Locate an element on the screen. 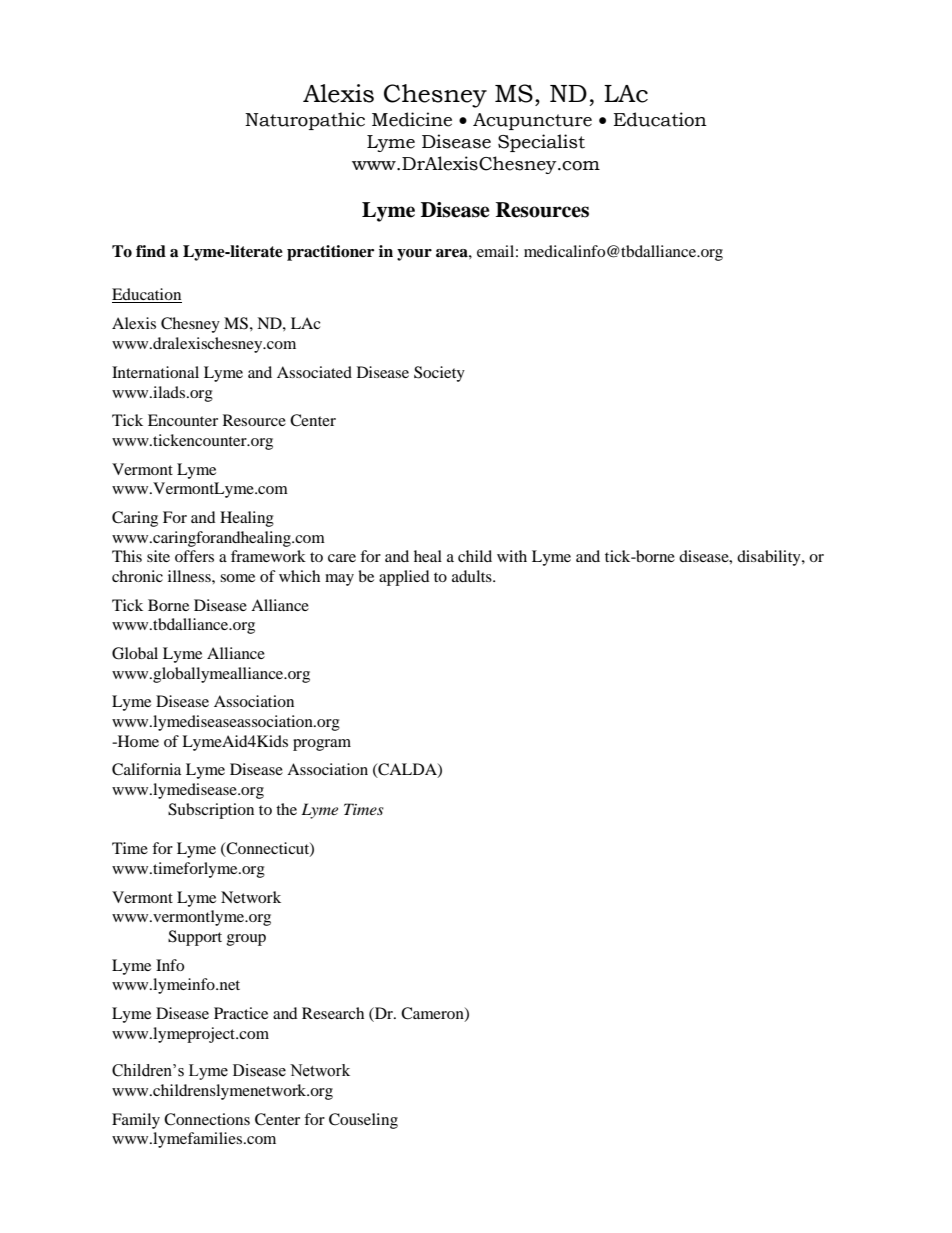  offers is located at coordinates (194, 556).
